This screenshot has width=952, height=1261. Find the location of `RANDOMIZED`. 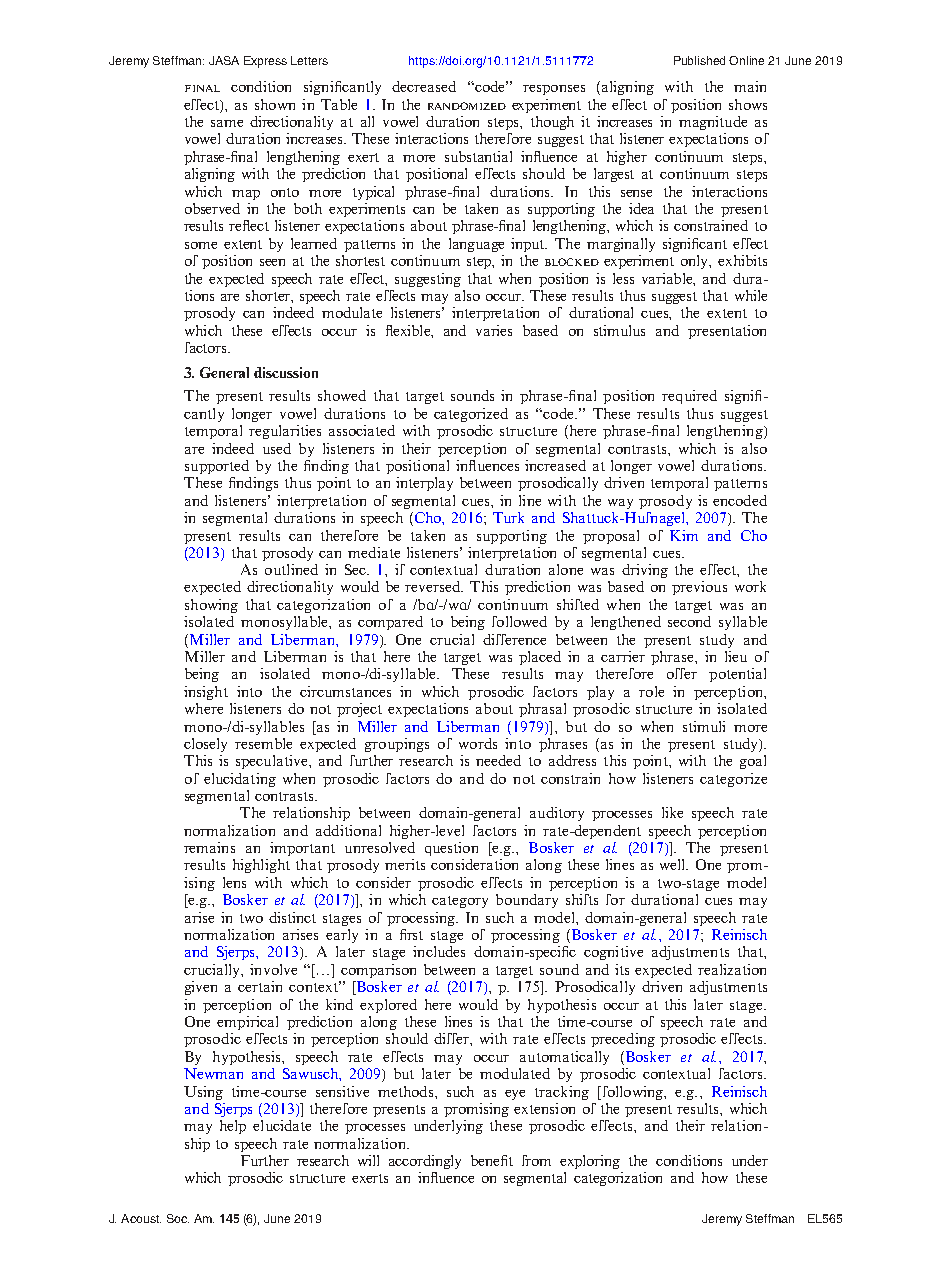

RANDOMIZED is located at coordinates (467, 106).
